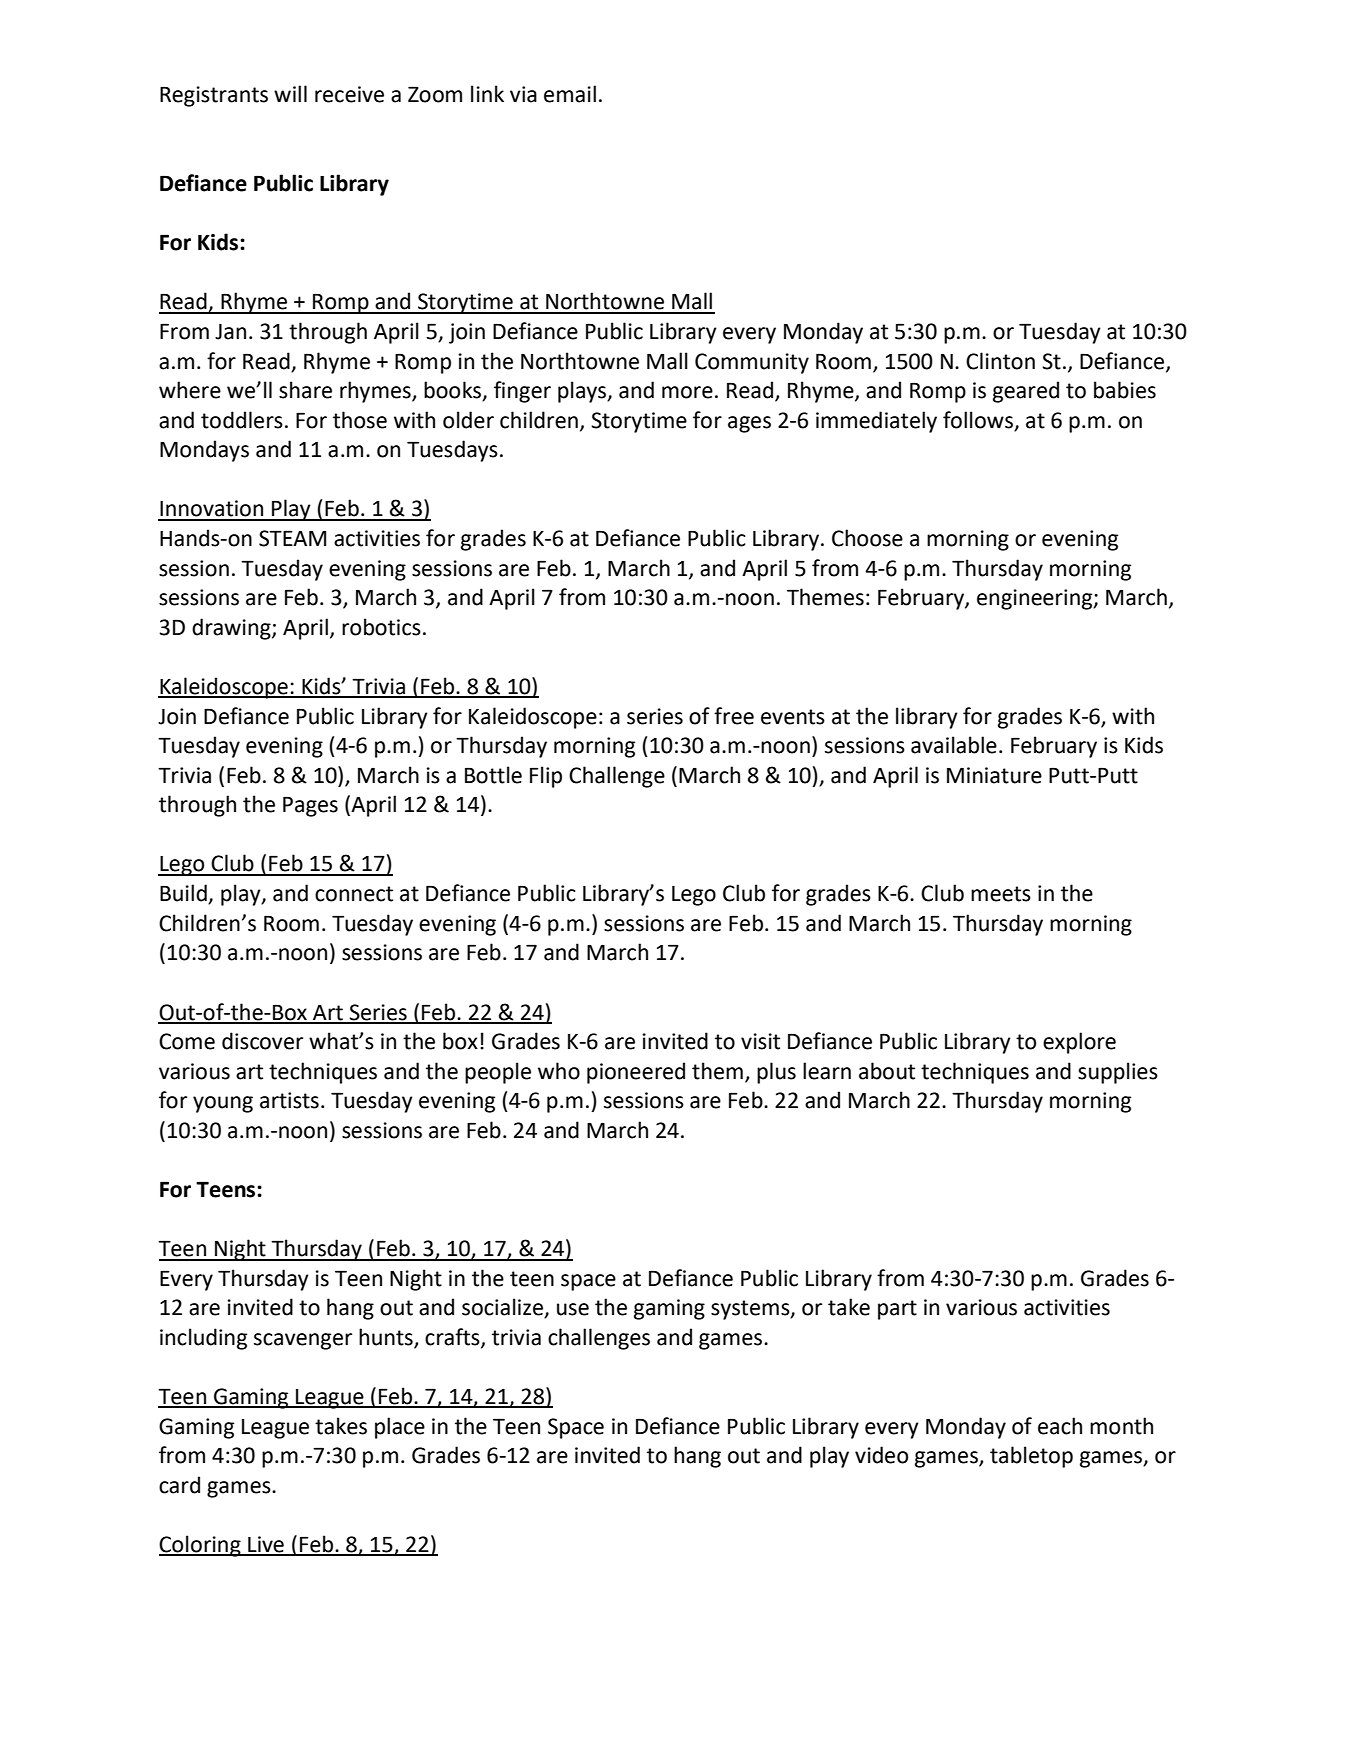 The height and width of the screenshot is (1745, 1349). I want to click on free, so click(734, 716).
